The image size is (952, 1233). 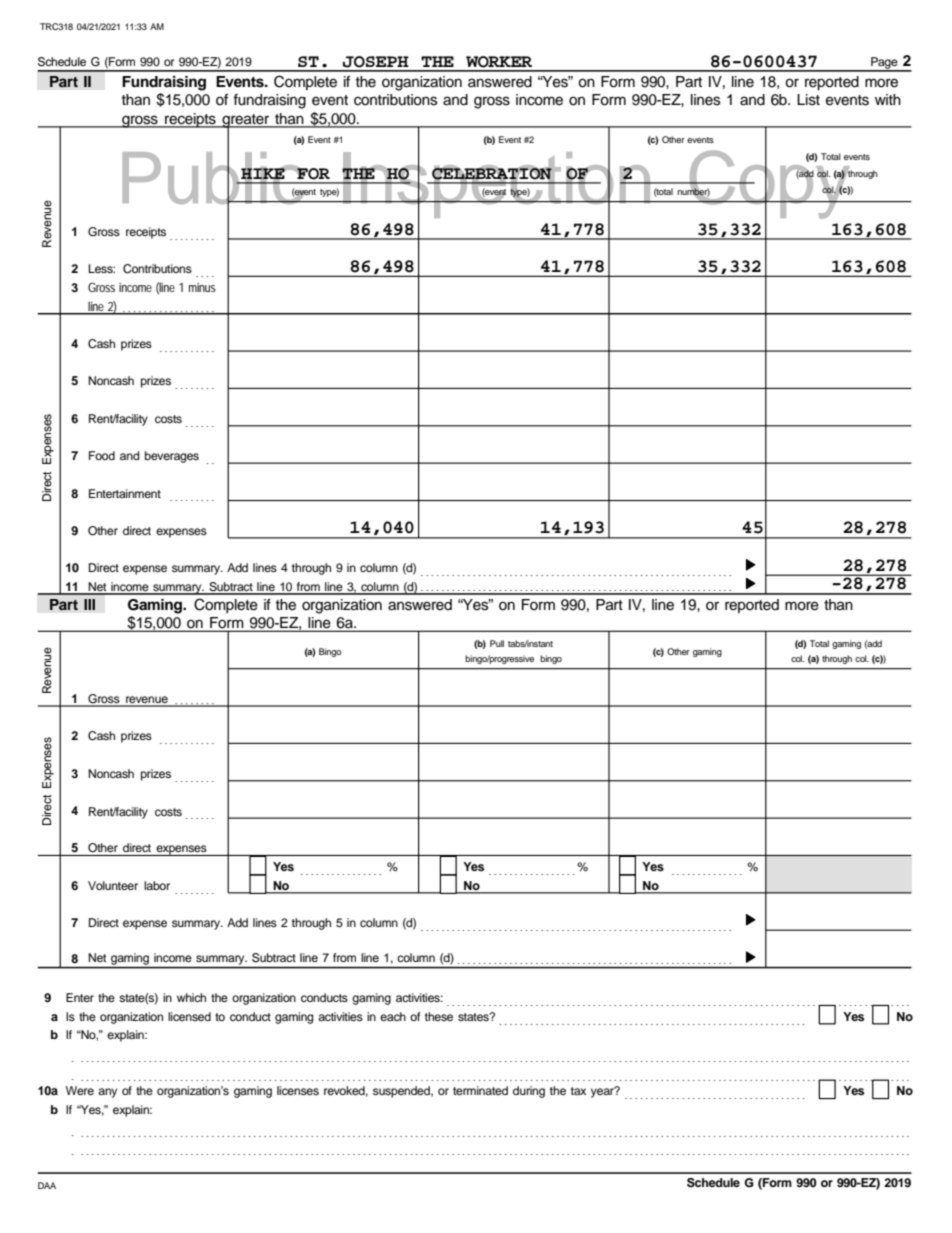 I want to click on tax, so click(x=578, y=1091).
